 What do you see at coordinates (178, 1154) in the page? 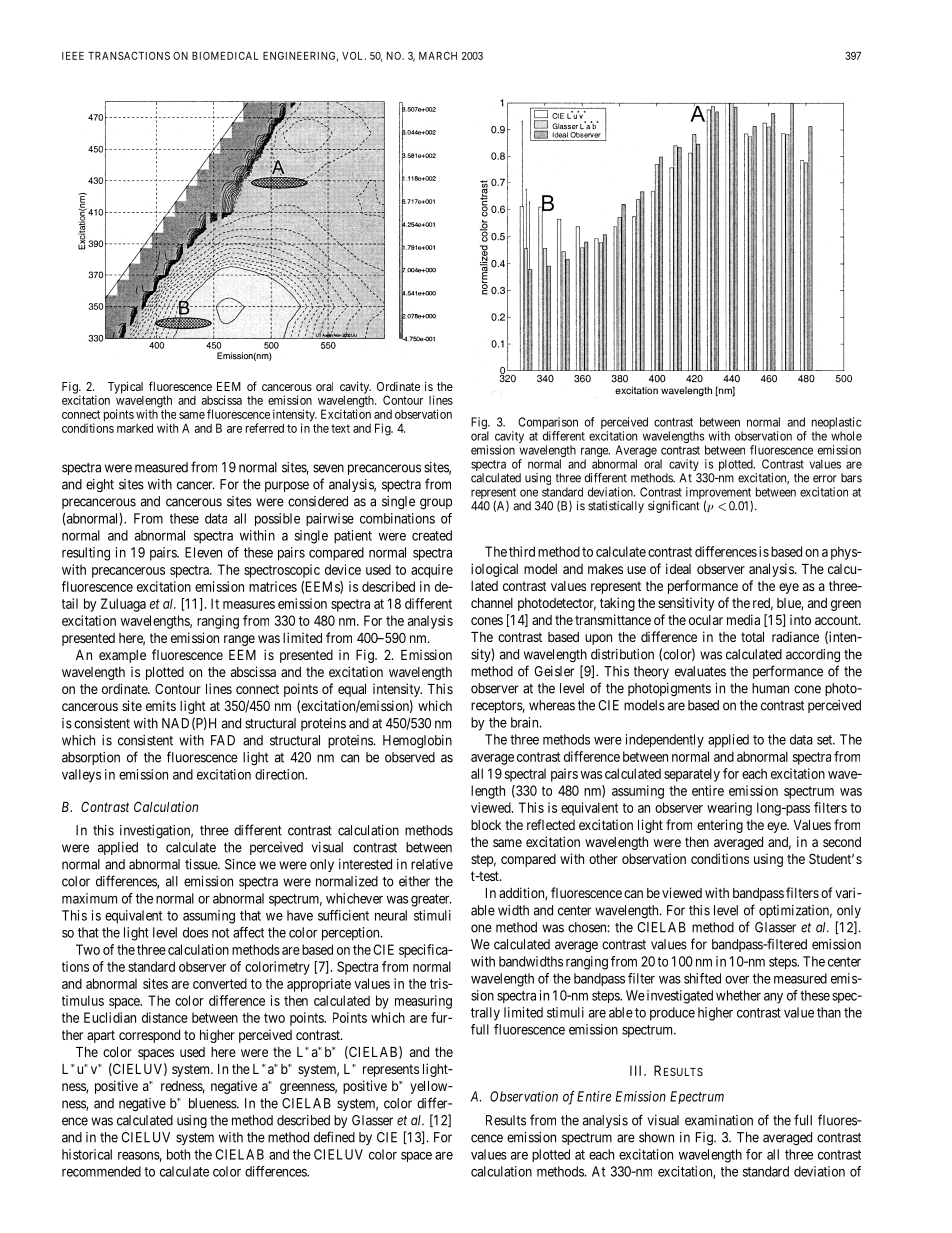
I see `both` at bounding box center [178, 1154].
